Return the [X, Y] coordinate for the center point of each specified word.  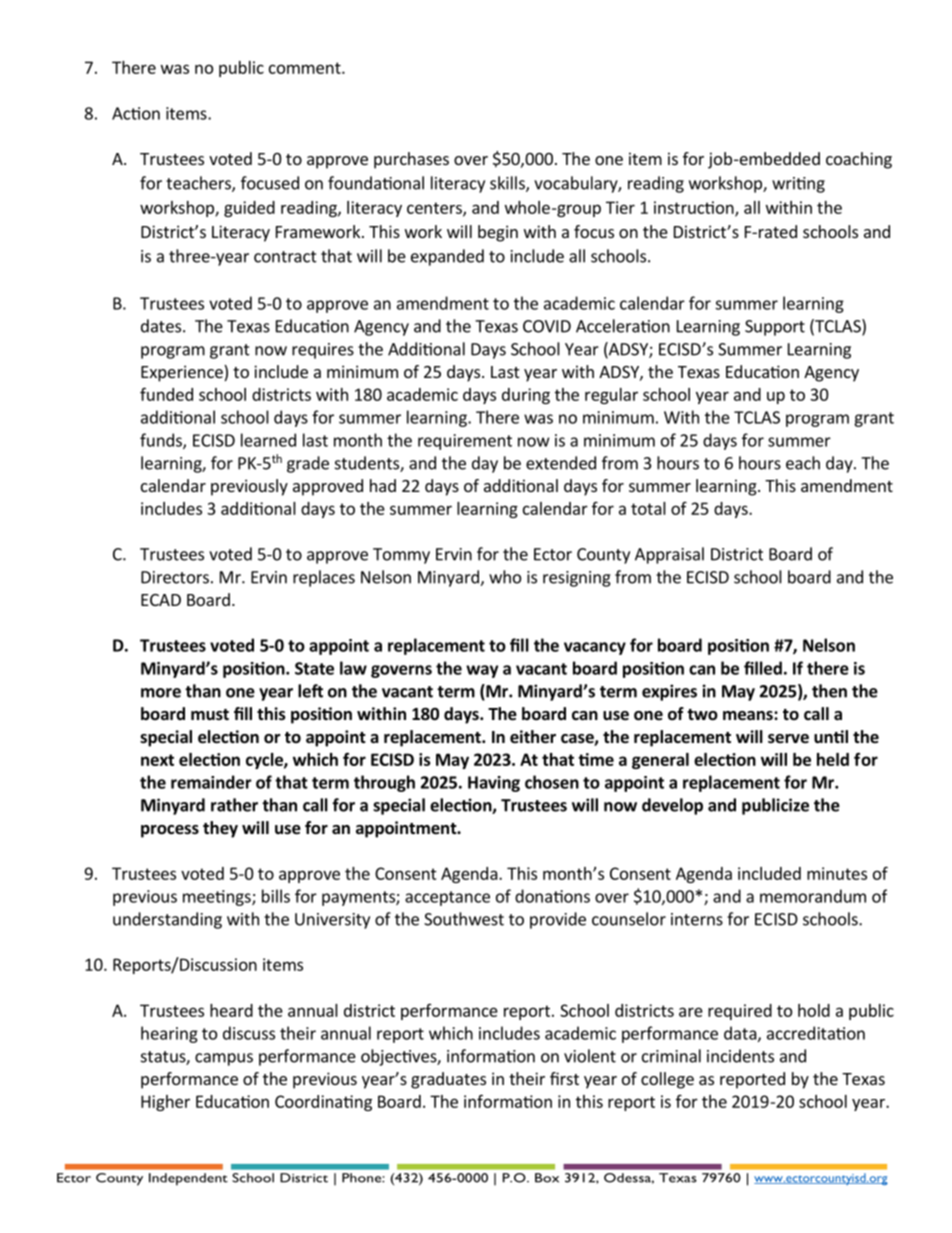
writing [798, 185]
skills [508, 184]
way [482, 671]
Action [136, 113]
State [314, 668]
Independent [188, 1179]
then [829, 691]
